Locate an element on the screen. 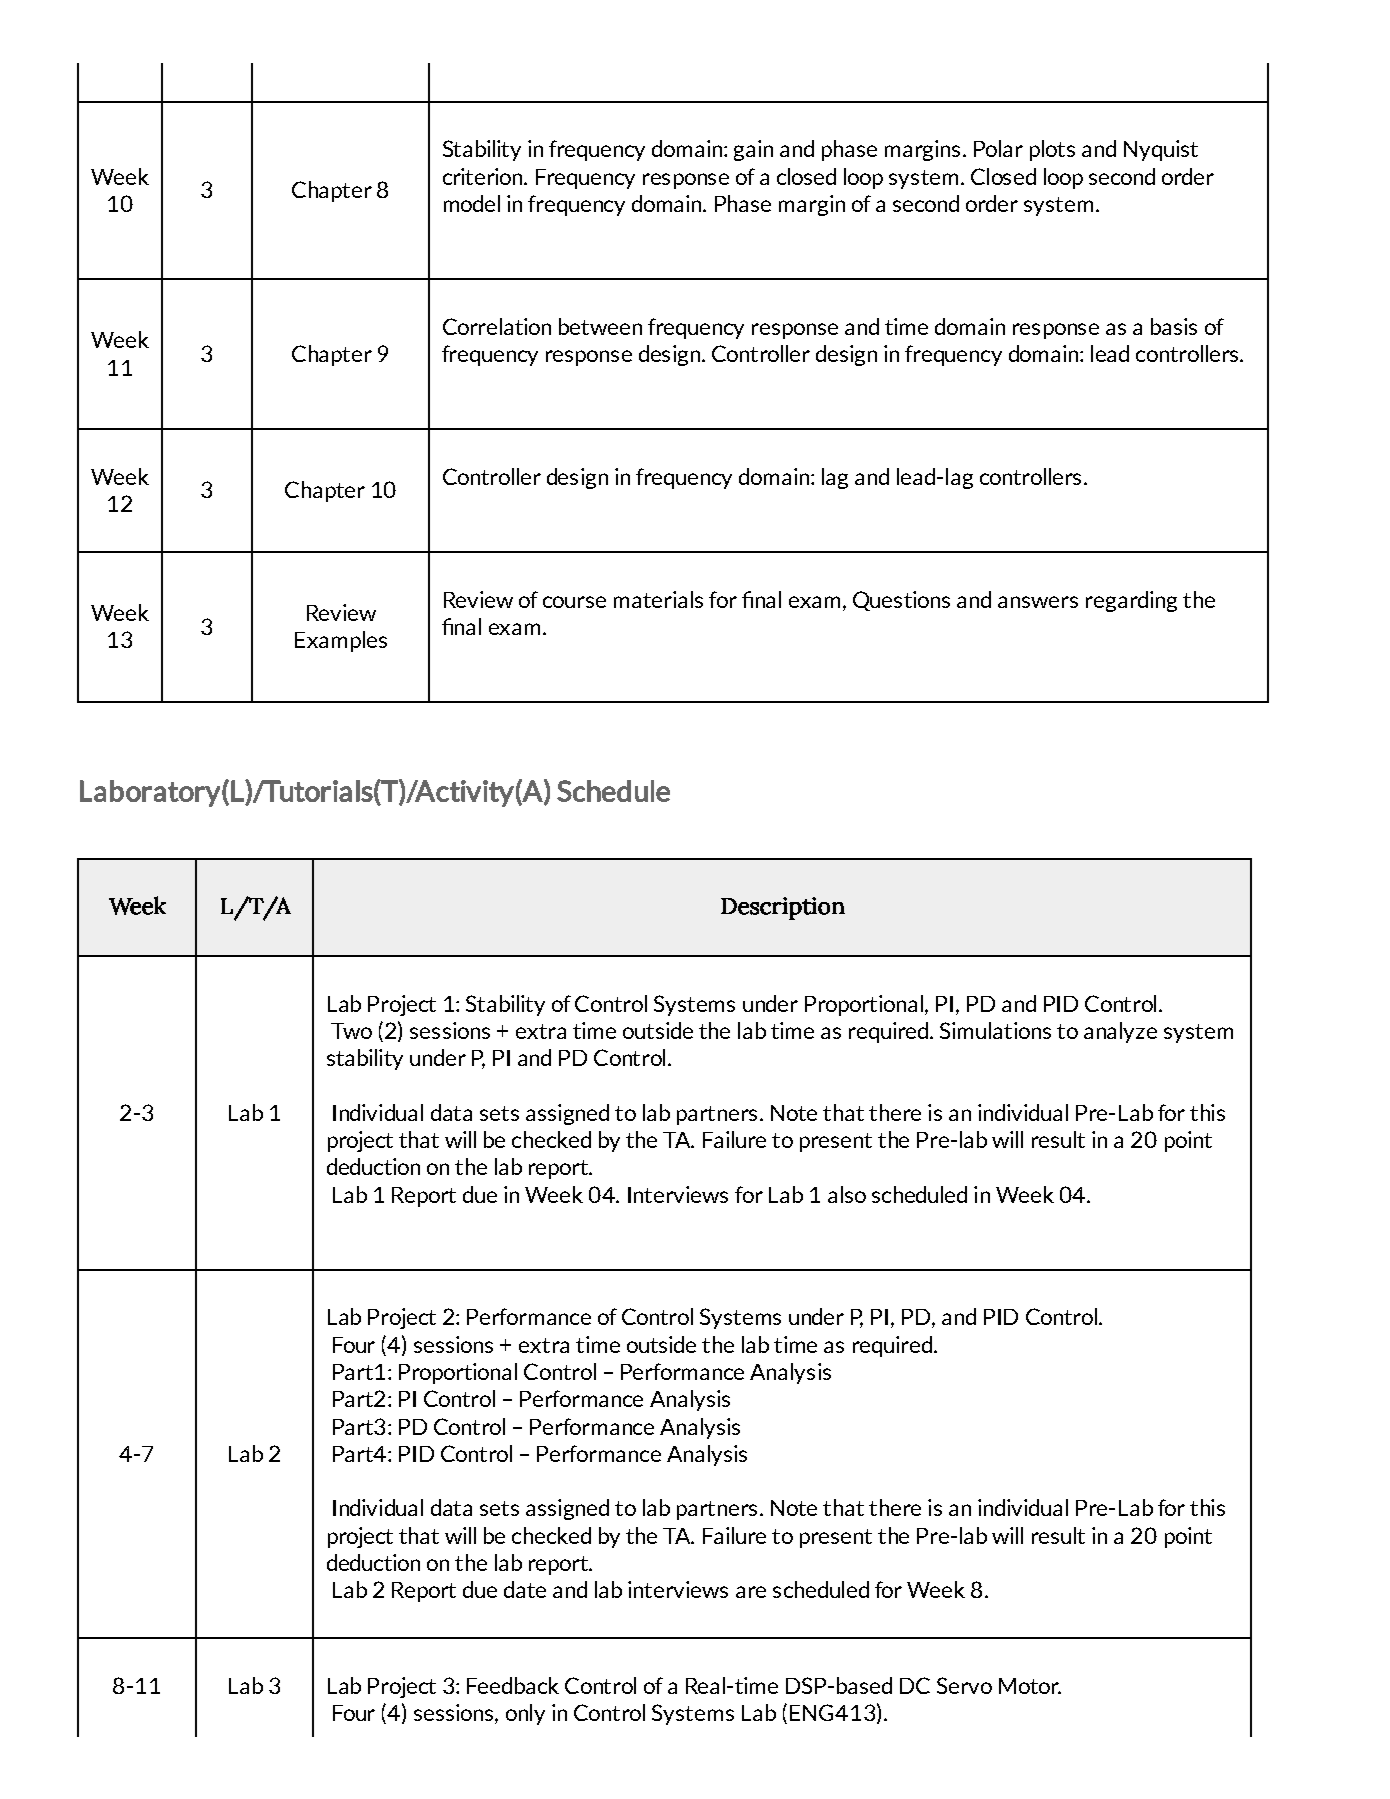 The width and height of the screenshot is (1390, 1799). analyze is located at coordinates (1120, 1032).
